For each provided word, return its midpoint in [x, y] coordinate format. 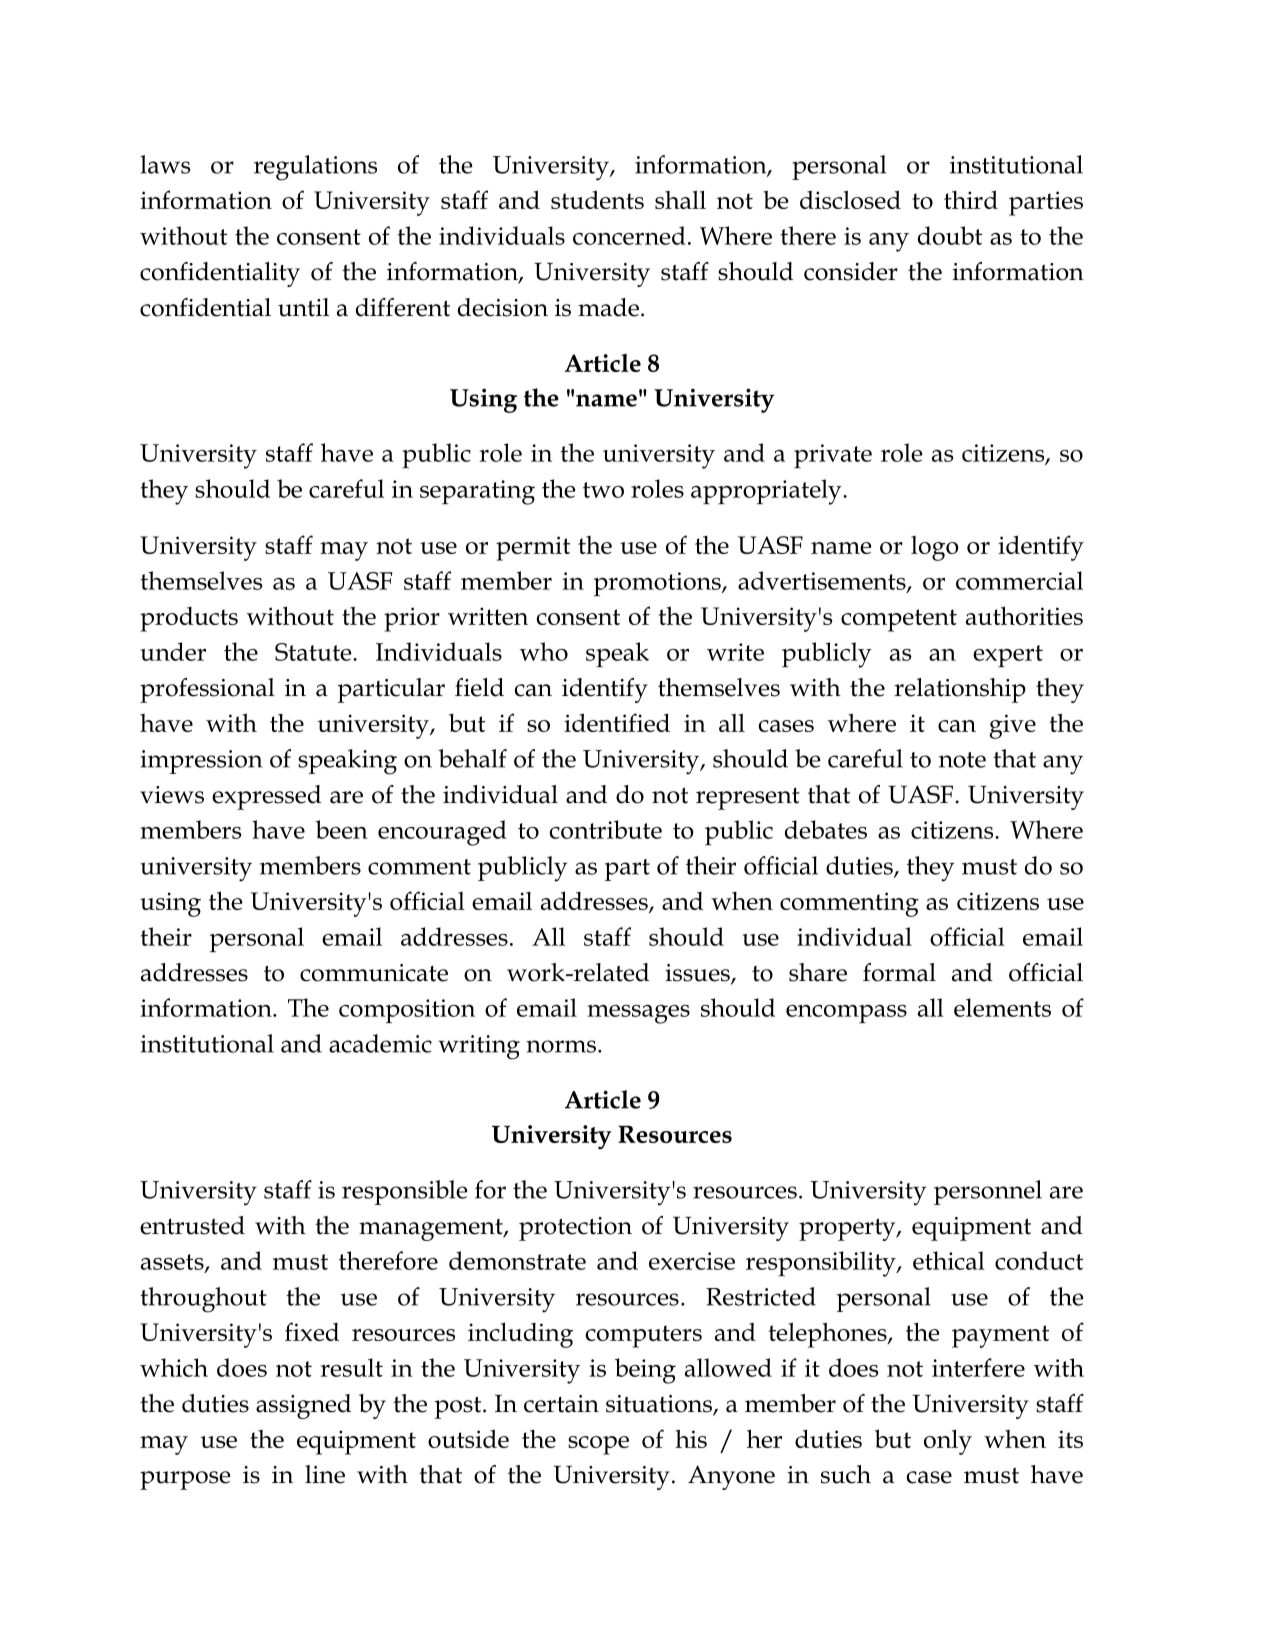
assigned [303, 1406]
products [189, 619]
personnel [988, 1192]
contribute [606, 829]
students [597, 199]
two [603, 490]
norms [561, 1046]
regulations [315, 168]
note [962, 760]
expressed [266, 797]
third [971, 199]
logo [935, 548]
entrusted [192, 1225]
